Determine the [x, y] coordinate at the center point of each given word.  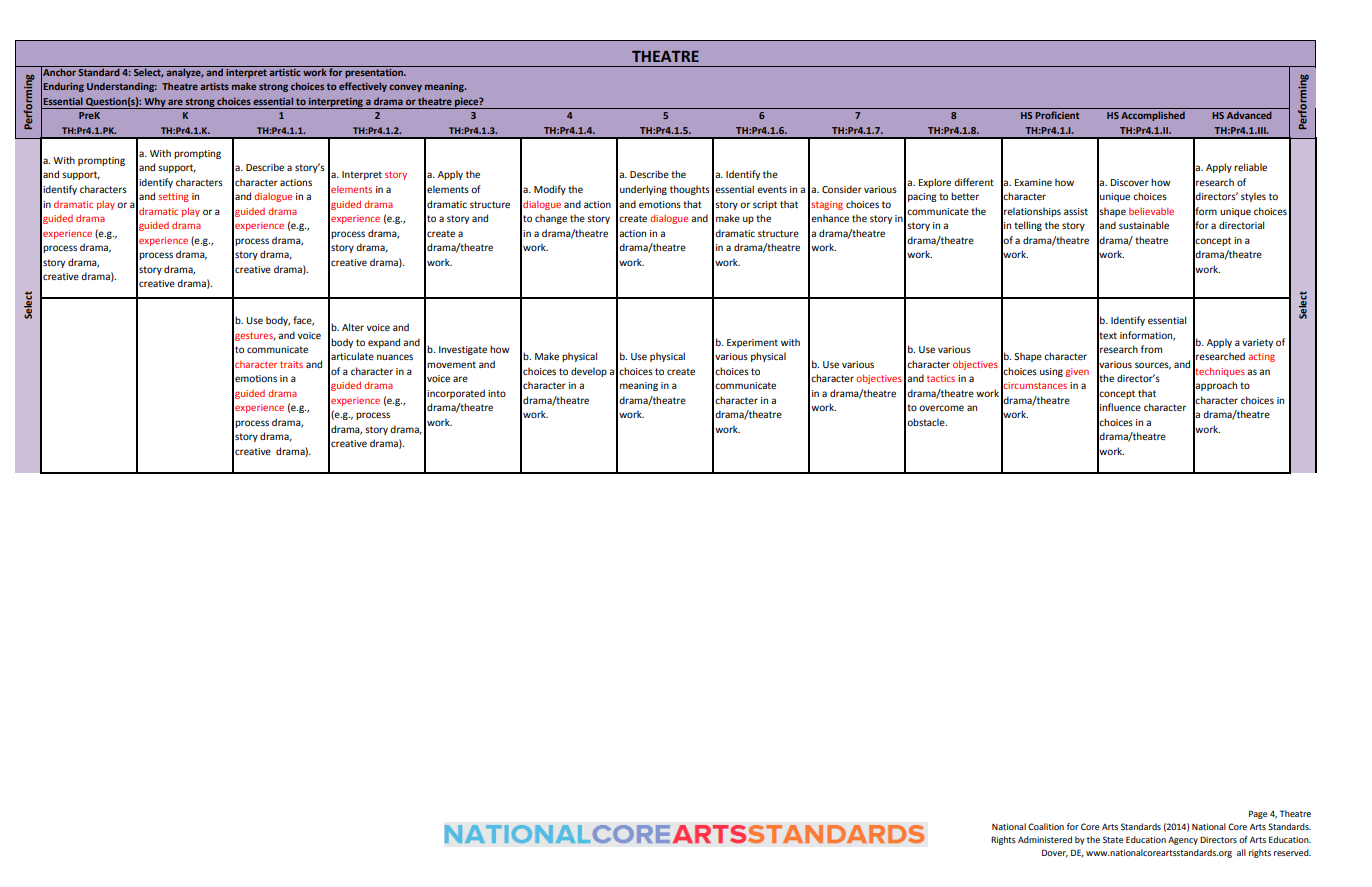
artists [214, 86]
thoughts [690, 190]
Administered [1045, 839]
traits [291, 364]
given [1077, 372]
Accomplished [1153, 116]
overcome [941, 408]
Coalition [1046, 826]
